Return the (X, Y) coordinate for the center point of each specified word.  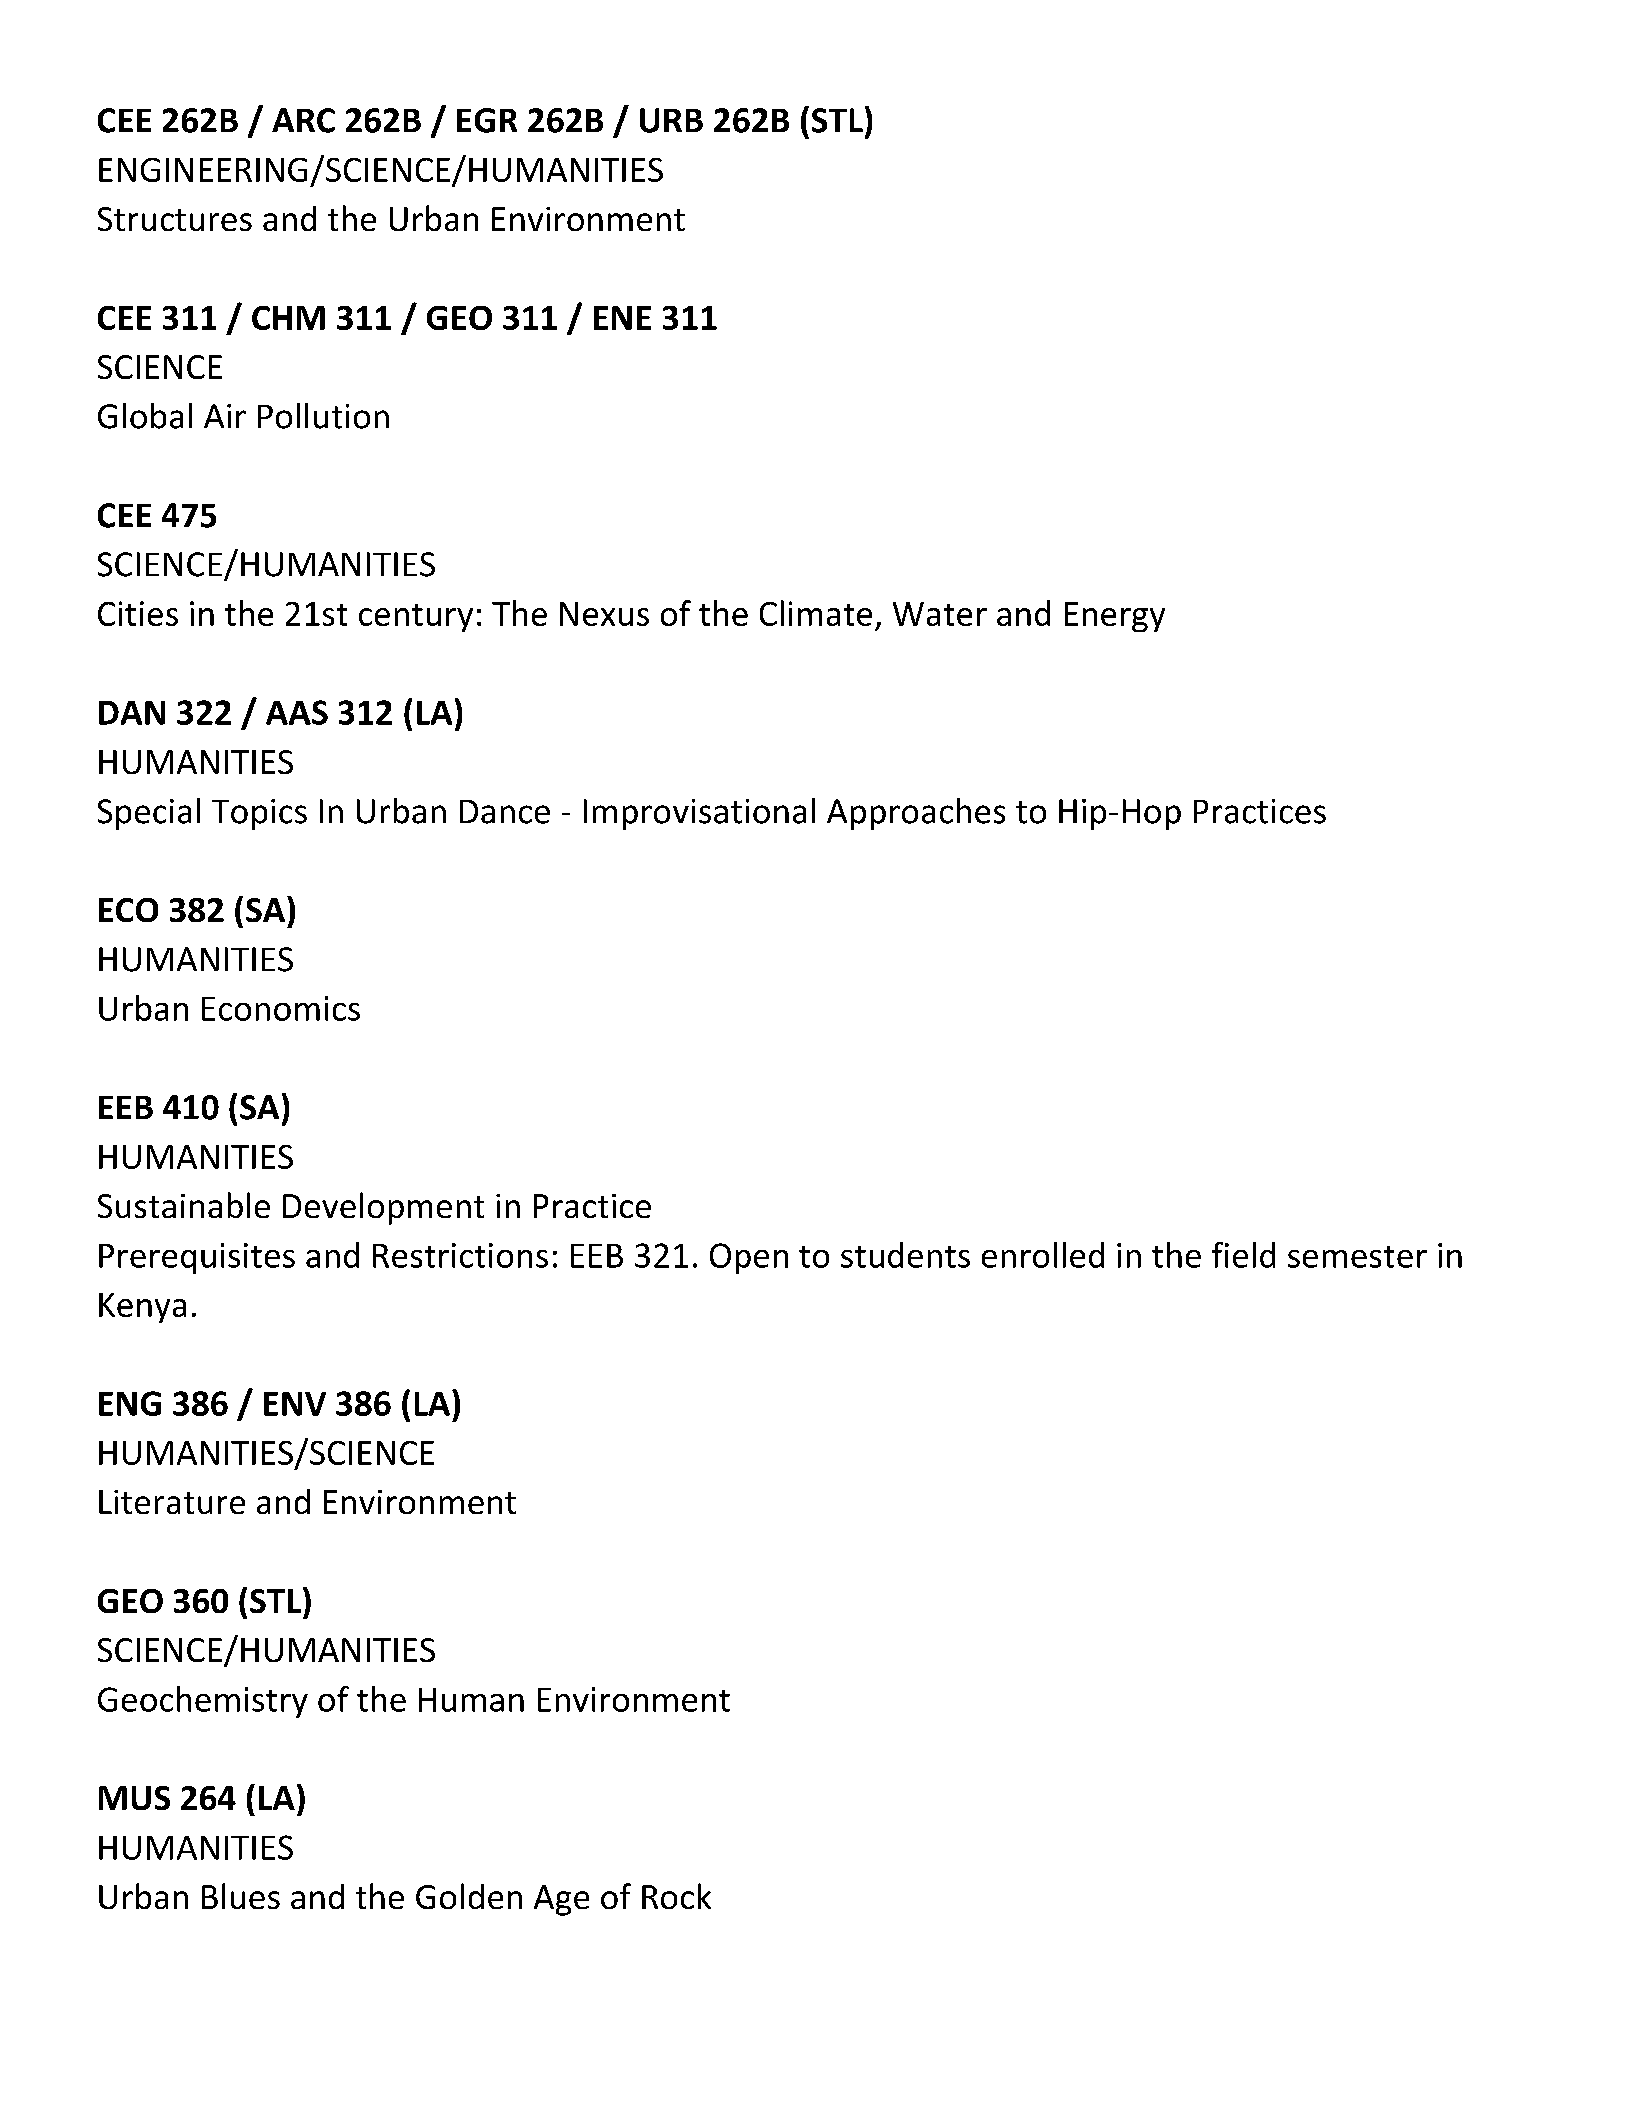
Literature (172, 1502)
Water (940, 614)
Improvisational (699, 814)
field (1243, 1255)
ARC (303, 120)
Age (561, 1900)
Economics (281, 1008)
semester (1357, 1257)
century (416, 618)
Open (749, 1258)
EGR (487, 120)
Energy (1115, 617)
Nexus (604, 614)
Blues (241, 1896)
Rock (676, 1896)
